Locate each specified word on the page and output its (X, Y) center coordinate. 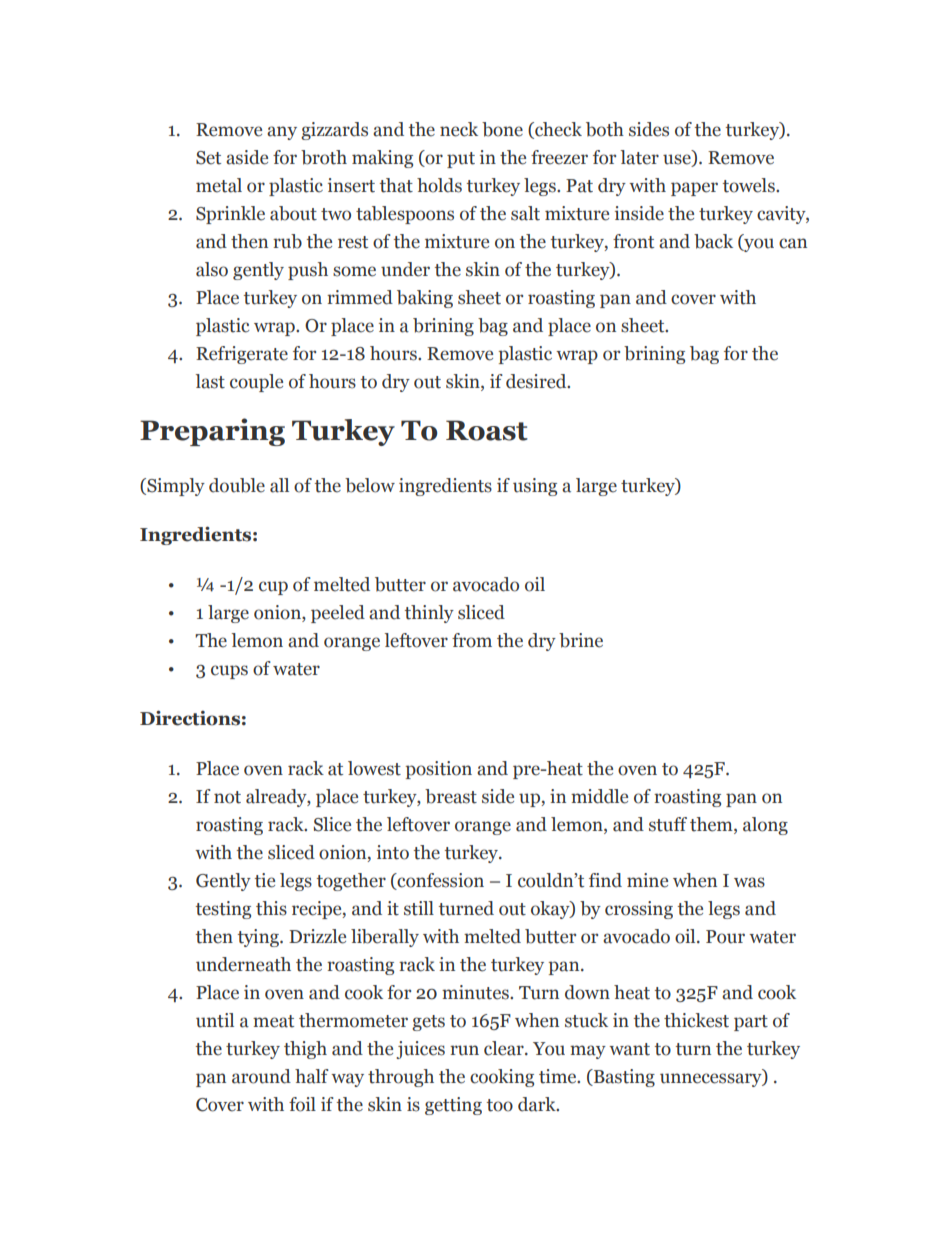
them (712, 824)
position (438, 770)
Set (208, 158)
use (678, 160)
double (237, 485)
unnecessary (712, 1080)
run (464, 1050)
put (461, 160)
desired (537, 381)
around (261, 1076)
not (227, 797)
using (535, 487)
